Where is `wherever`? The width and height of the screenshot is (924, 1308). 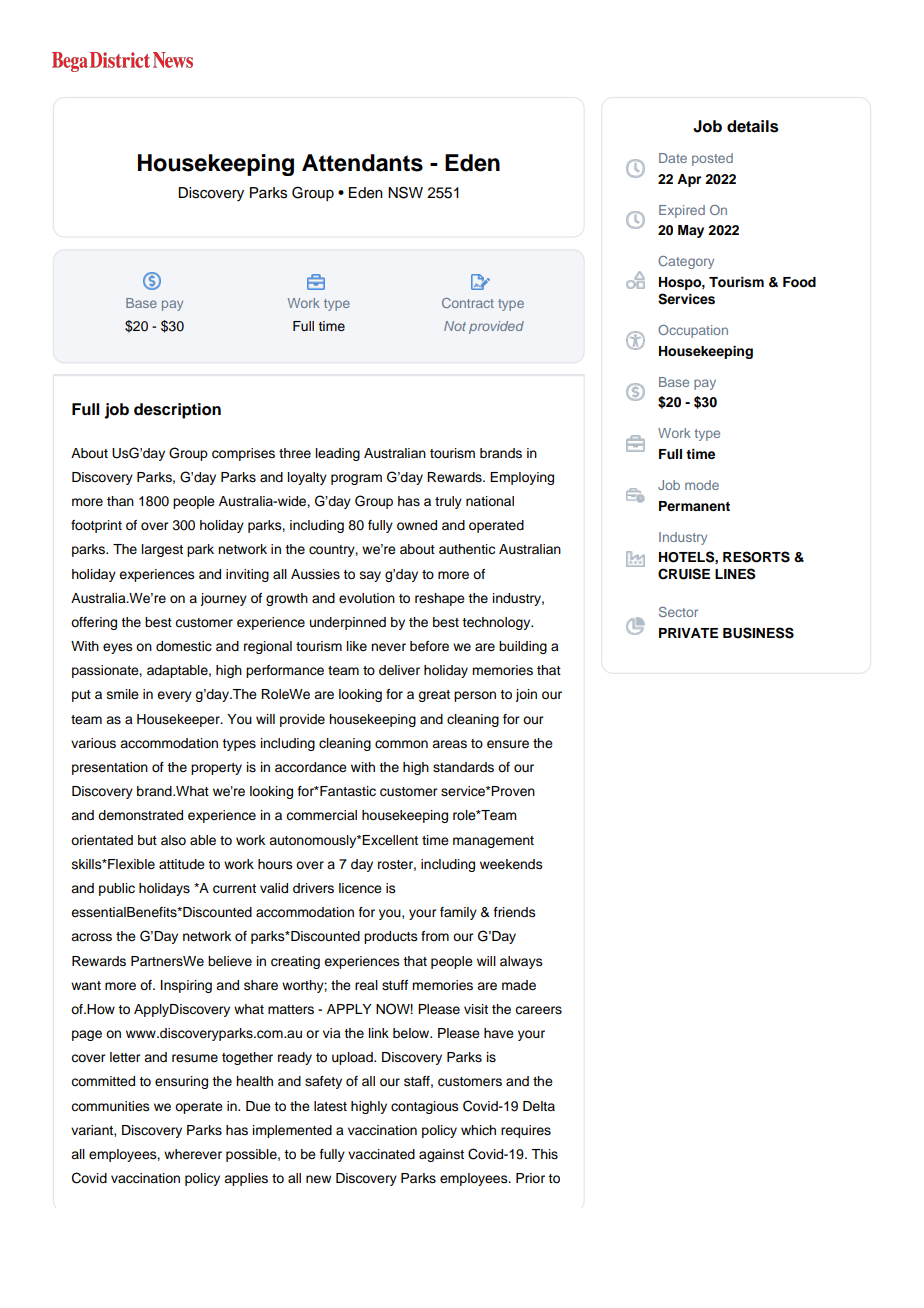
wherever is located at coordinates (193, 1154).
